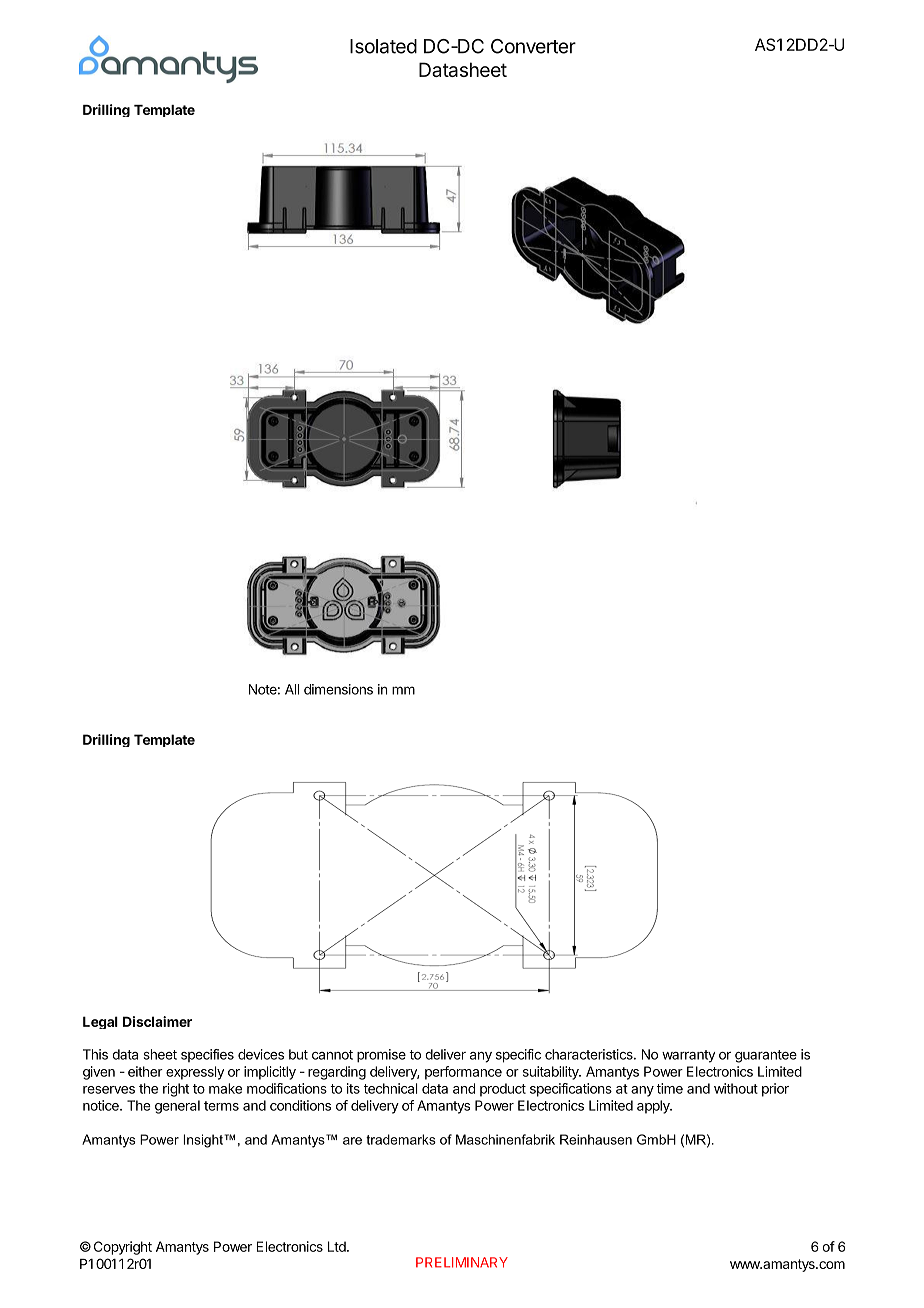  What do you see at coordinates (383, 46) in the screenshot?
I see `Isolated` at bounding box center [383, 46].
